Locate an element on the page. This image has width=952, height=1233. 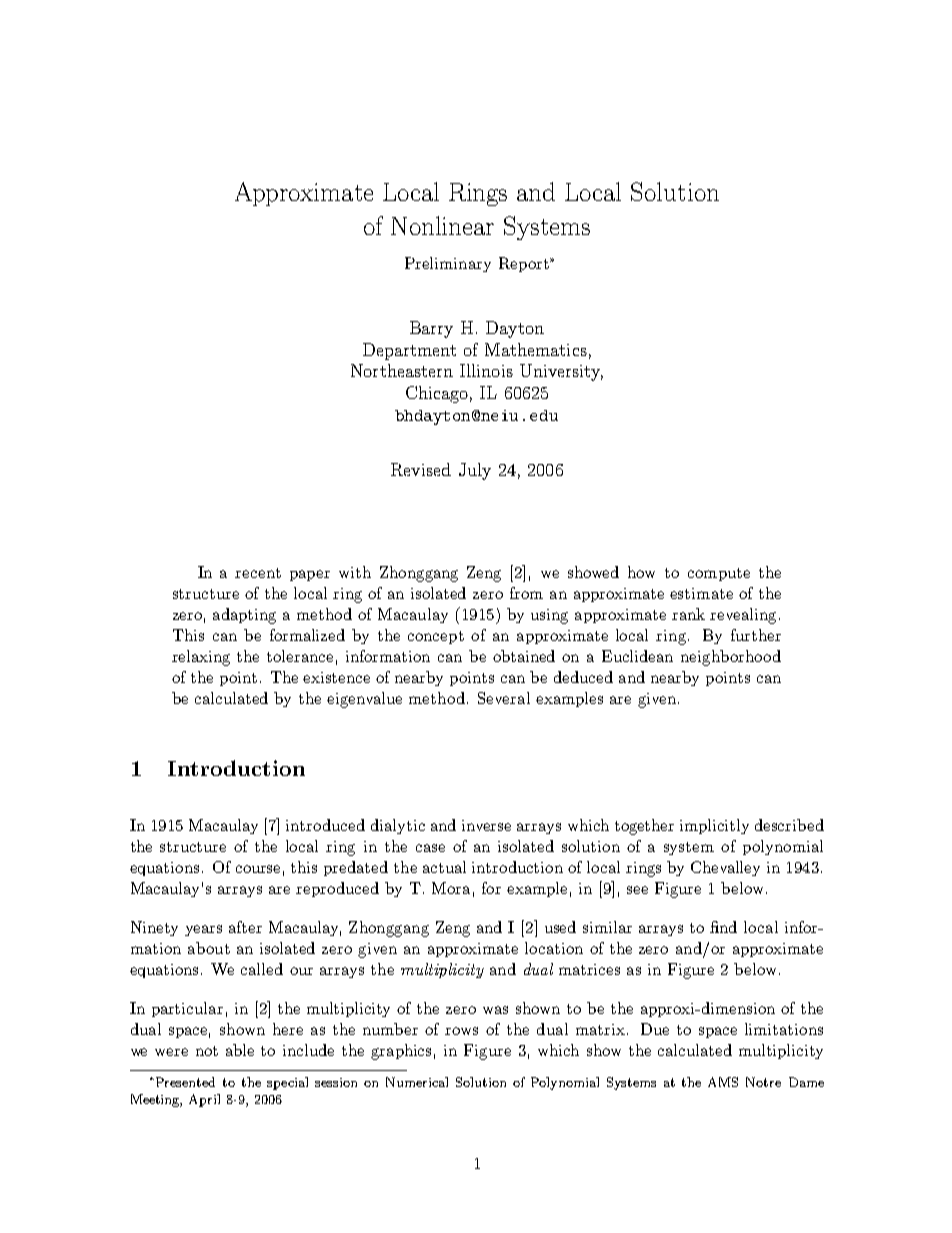
obtained is located at coordinates (524, 656).
